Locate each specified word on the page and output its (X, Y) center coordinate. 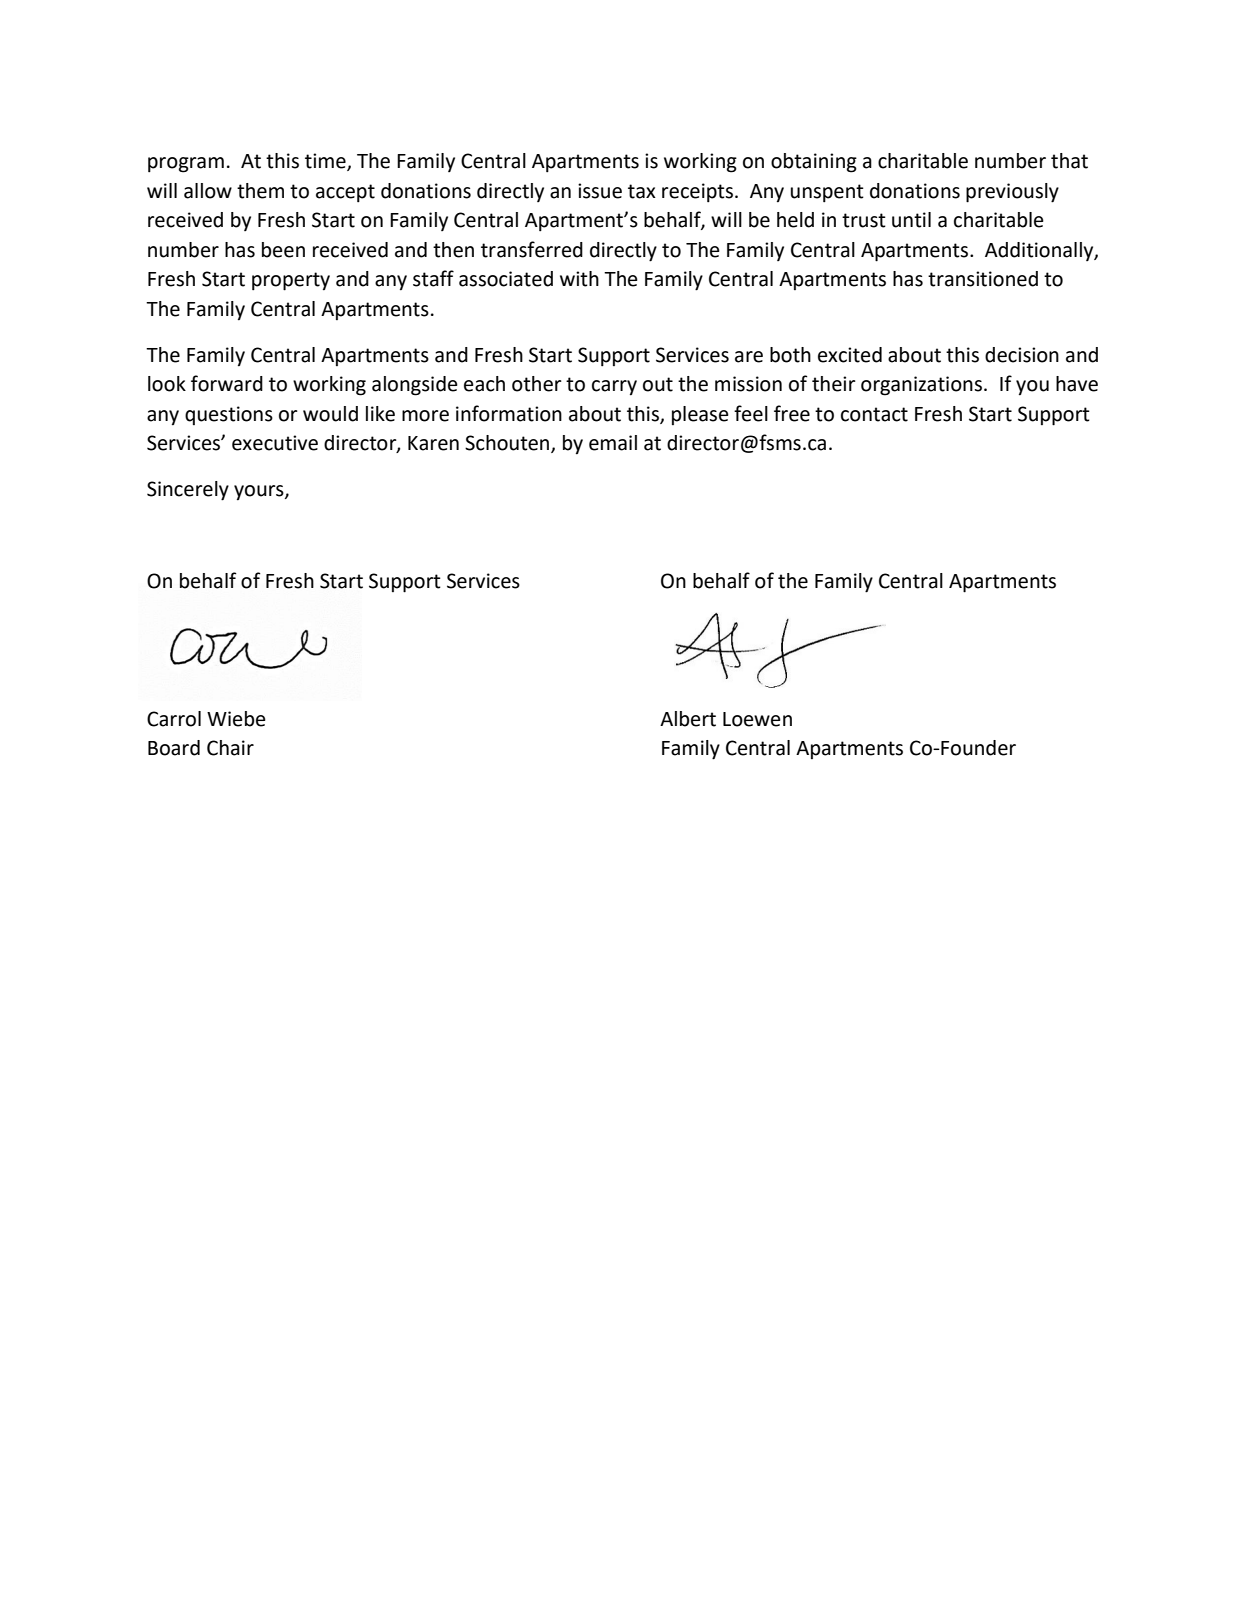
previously (1012, 193)
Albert (688, 719)
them (260, 191)
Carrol (174, 719)
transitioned (983, 279)
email (613, 443)
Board (174, 748)
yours (260, 493)
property (291, 281)
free (792, 413)
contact (874, 414)
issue (600, 191)
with (579, 279)
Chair (230, 748)
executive (275, 443)
